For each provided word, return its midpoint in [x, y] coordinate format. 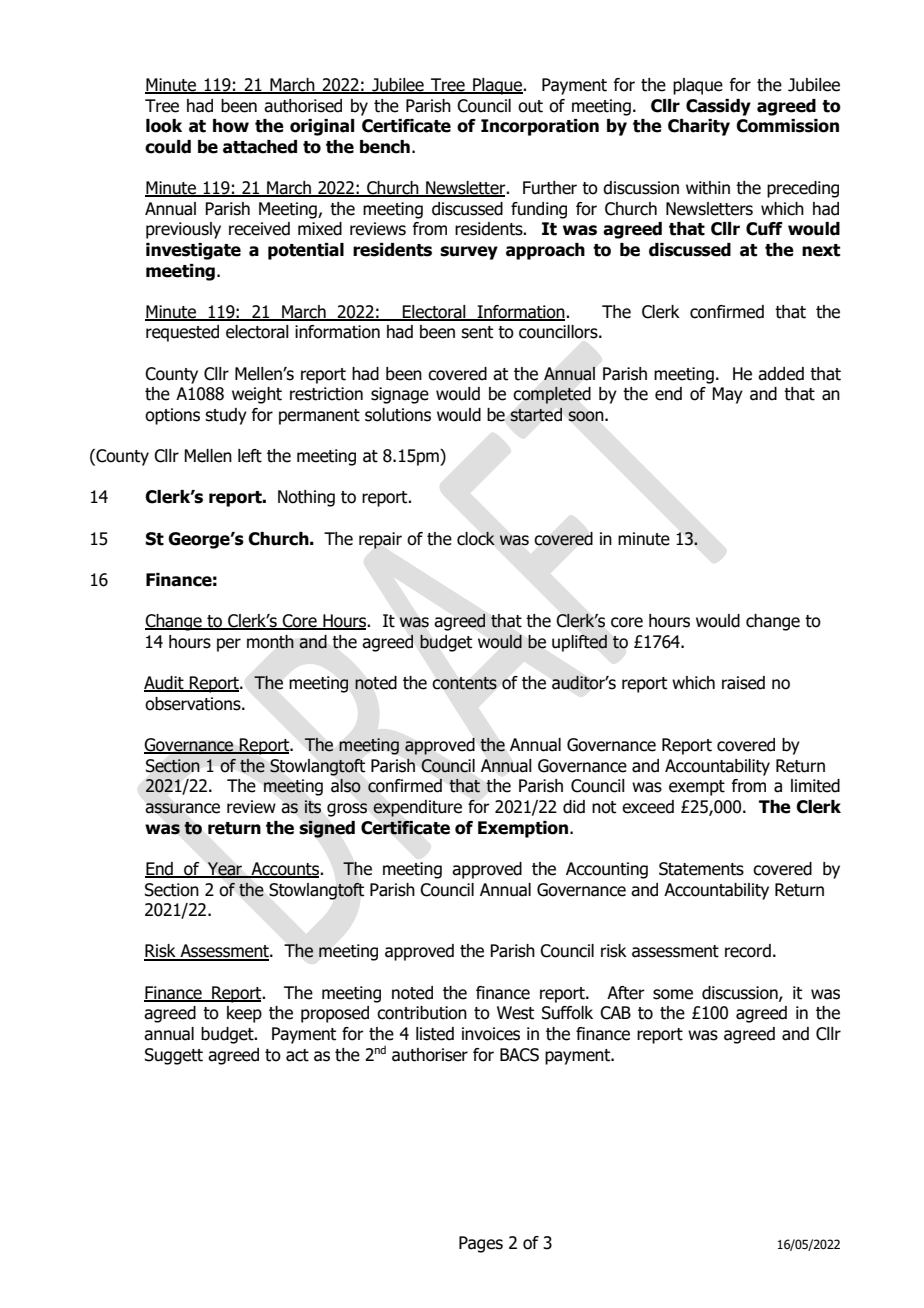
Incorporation [540, 127]
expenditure [417, 808]
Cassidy [718, 107]
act [297, 1055]
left [250, 456]
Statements [701, 869]
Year [225, 870]
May [727, 395]
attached [260, 147]
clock [476, 538]
